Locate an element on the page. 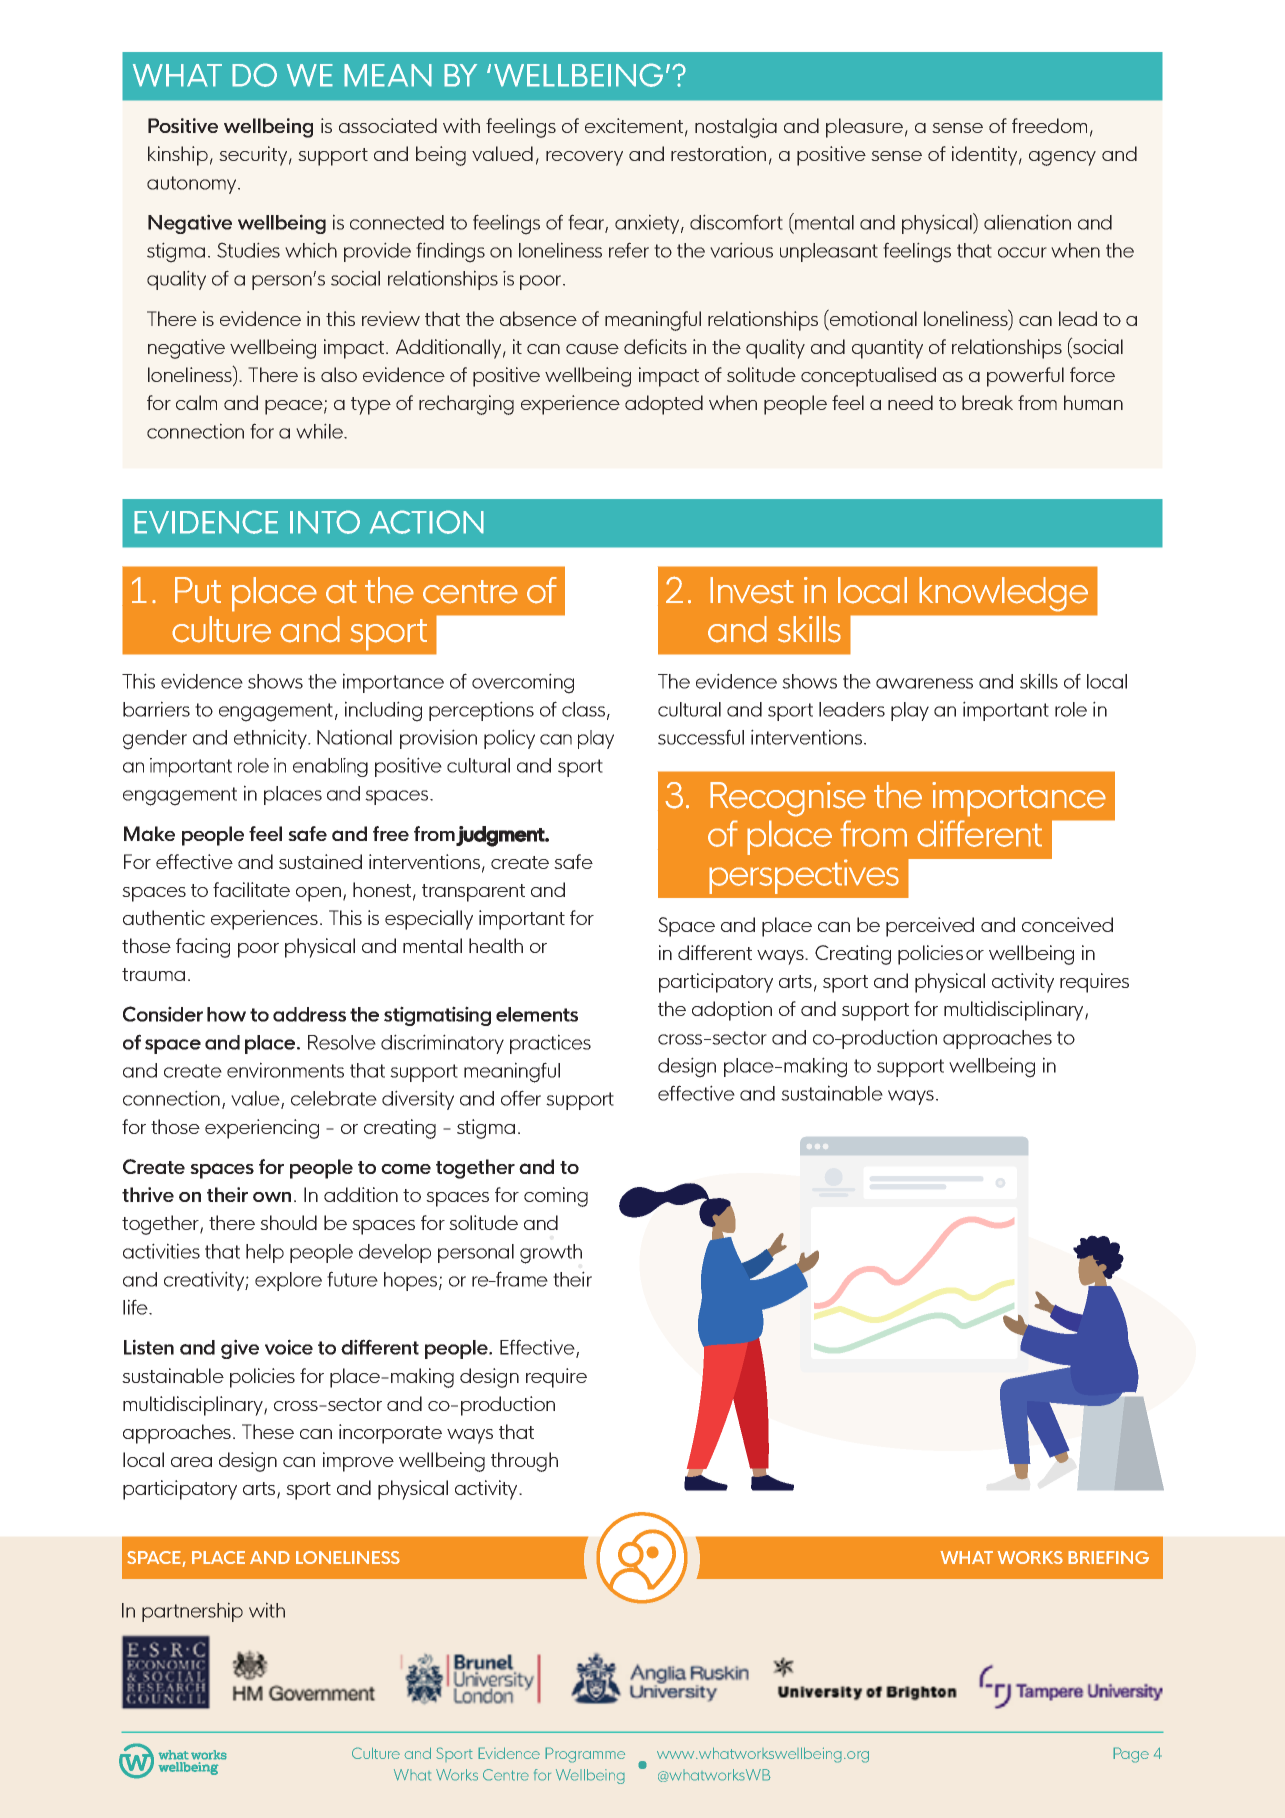 Image resolution: width=1285 pixels, height=1818 pixels. alienation is located at coordinates (1027, 222).
